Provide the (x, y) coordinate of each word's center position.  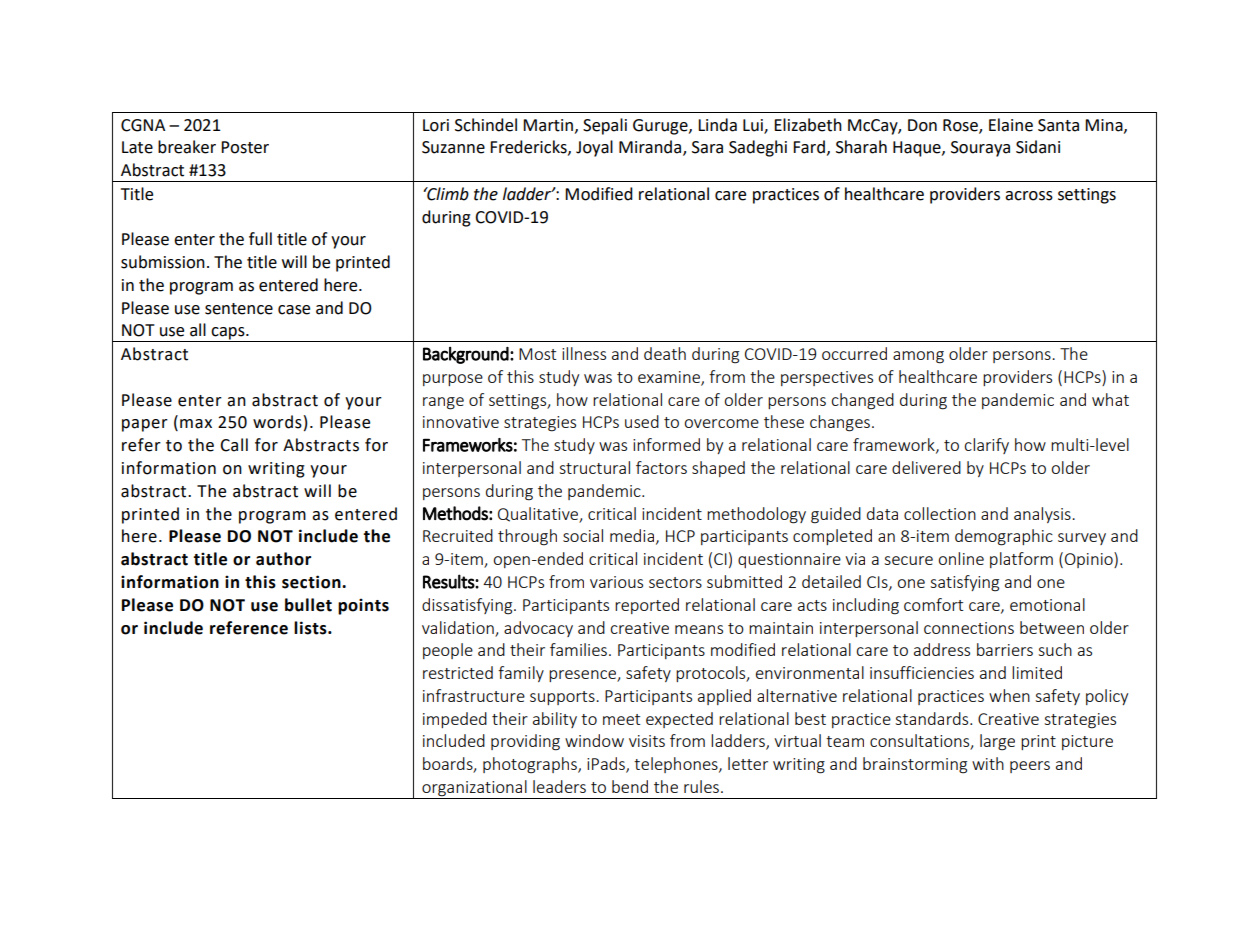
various (616, 582)
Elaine (1011, 125)
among (918, 357)
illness (584, 353)
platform (1021, 560)
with (988, 763)
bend (630, 786)
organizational (474, 789)
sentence (239, 309)
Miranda (651, 148)
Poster (245, 147)
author (283, 559)
